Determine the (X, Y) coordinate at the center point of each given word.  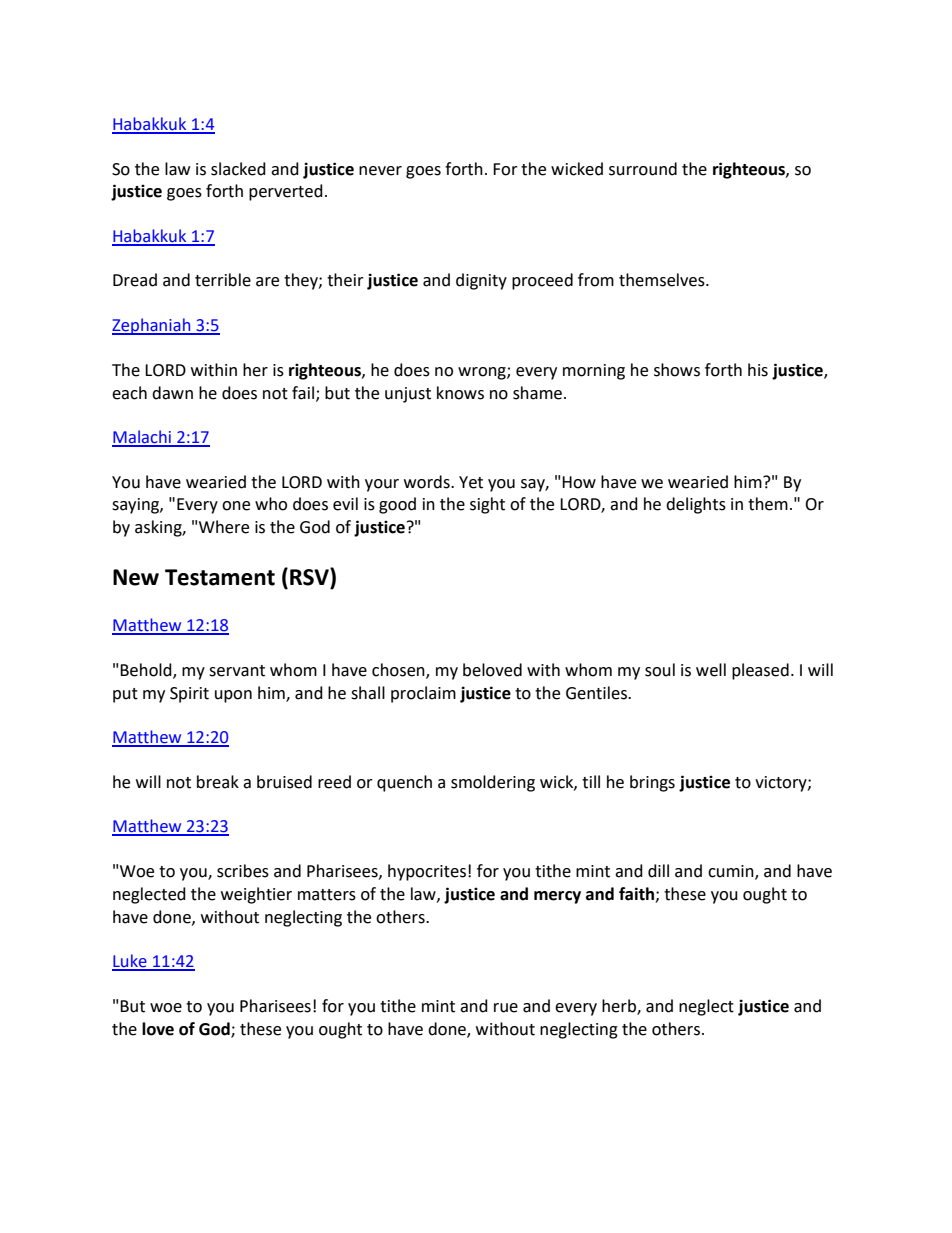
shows (677, 370)
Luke (130, 962)
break (218, 782)
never (380, 171)
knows (460, 393)
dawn (172, 393)
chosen (399, 670)
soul (660, 670)
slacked (238, 169)
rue (506, 1008)
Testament (220, 577)
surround (643, 169)
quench (404, 783)
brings (652, 783)
